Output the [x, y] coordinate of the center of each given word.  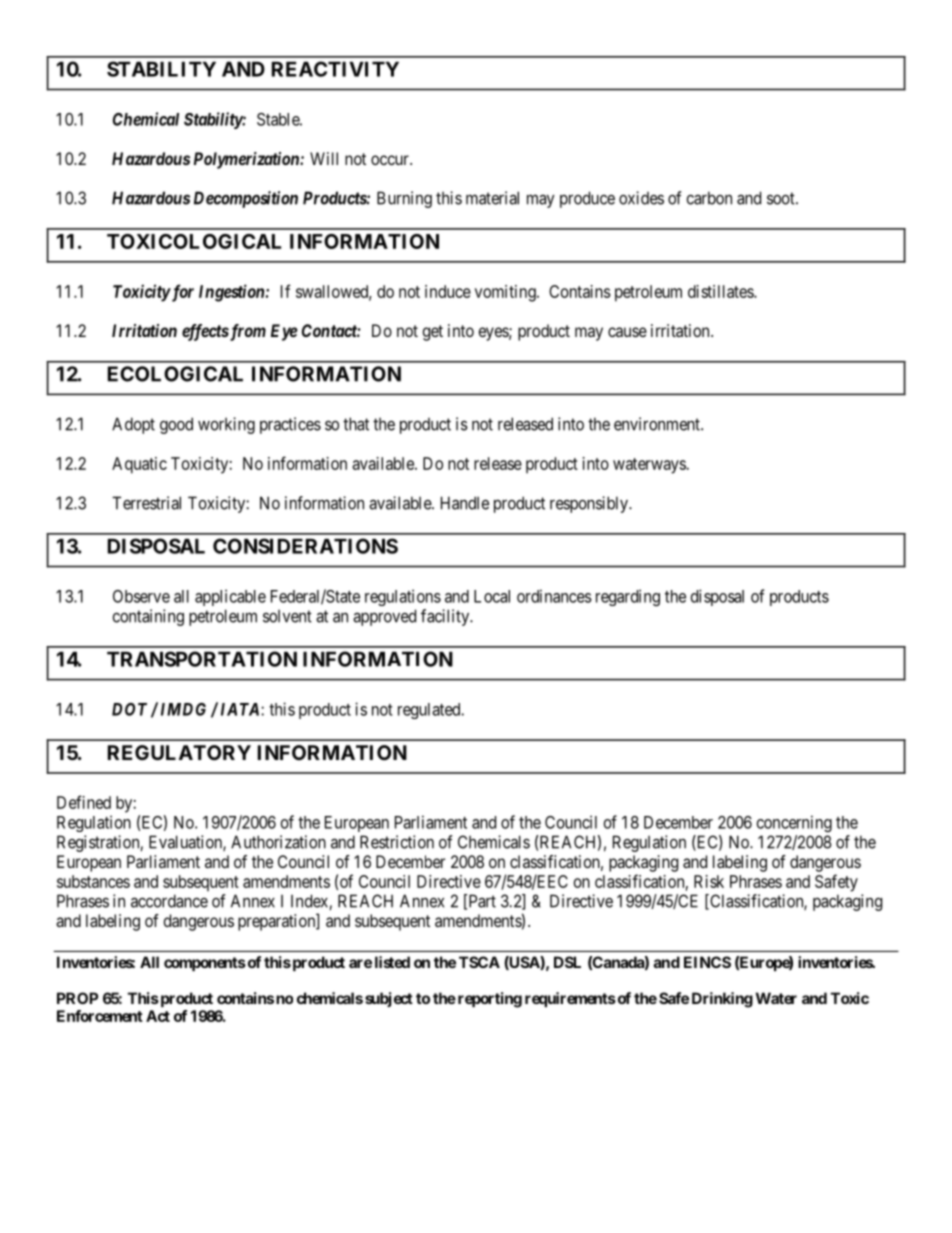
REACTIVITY [335, 69]
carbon [709, 198]
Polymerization [247, 160]
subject [389, 999]
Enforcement [100, 1016]
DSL [567, 962]
